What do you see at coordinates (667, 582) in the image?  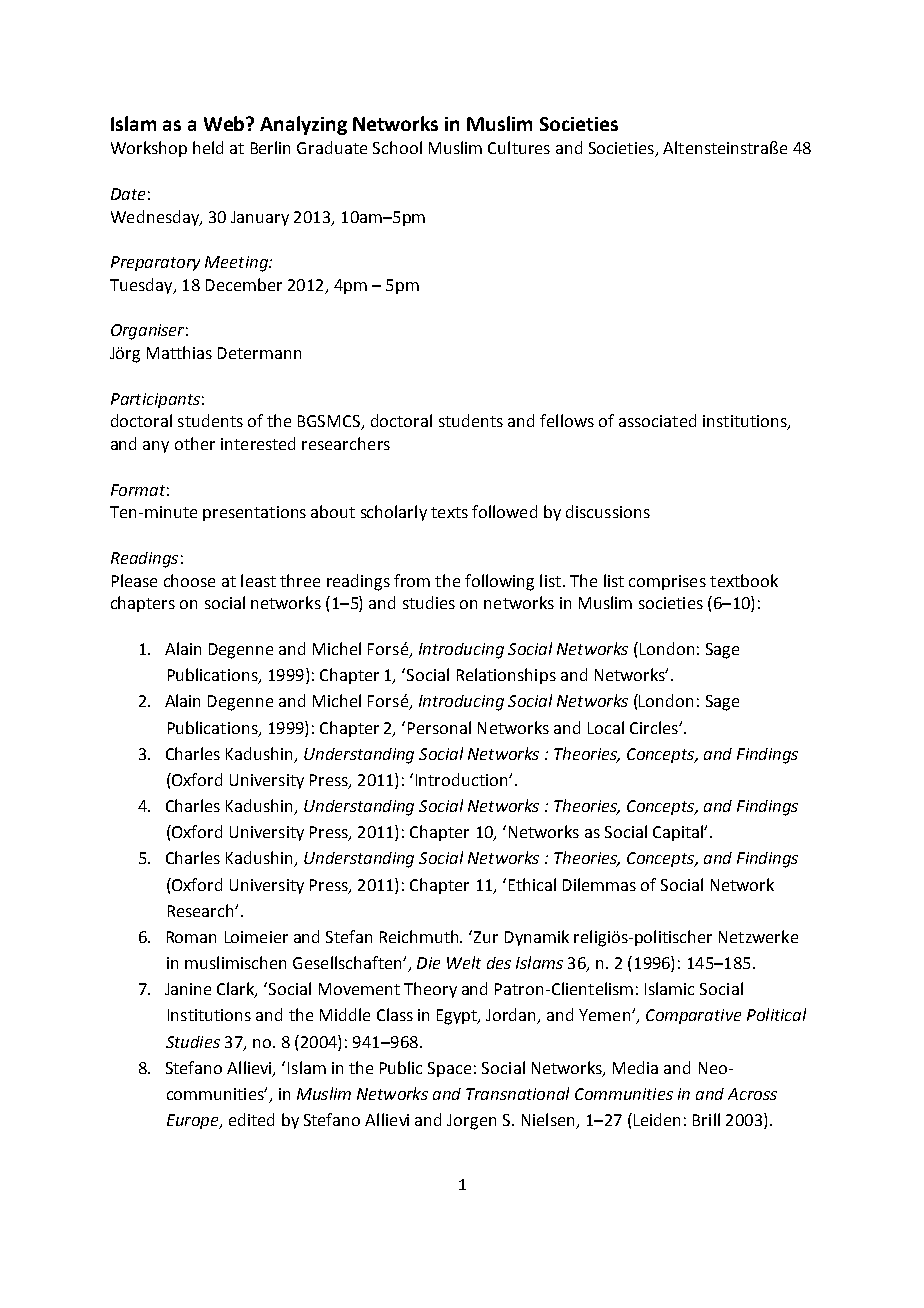 I see `comprises` at bounding box center [667, 582].
